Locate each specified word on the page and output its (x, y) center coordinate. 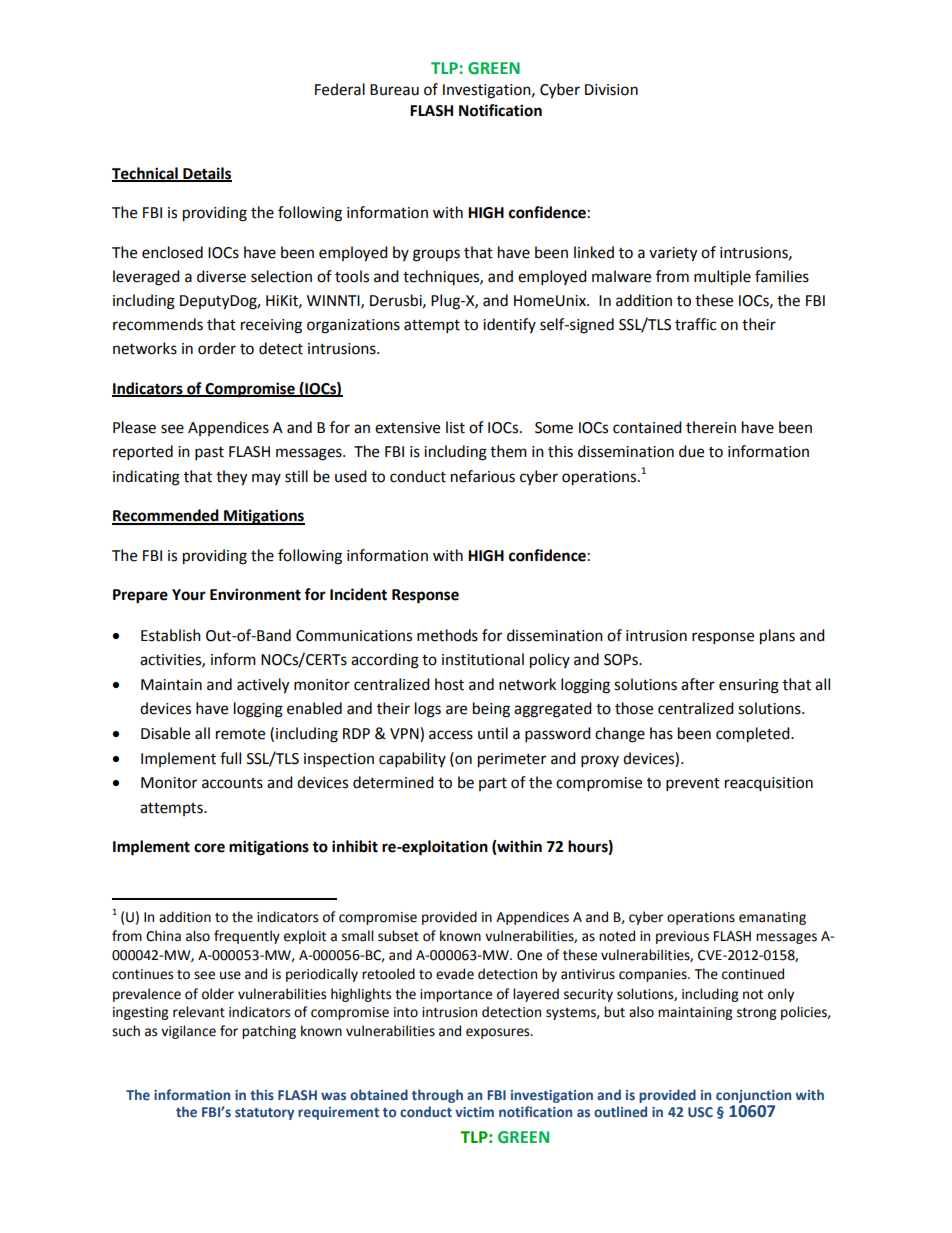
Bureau (394, 90)
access (451, 735)
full (230, 758)
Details (206, 174)
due (691, 451)
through (437, 1096)
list (455, 427)
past (209, 454)
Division (611, 90)
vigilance (188, 1032)
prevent (693, 785)
